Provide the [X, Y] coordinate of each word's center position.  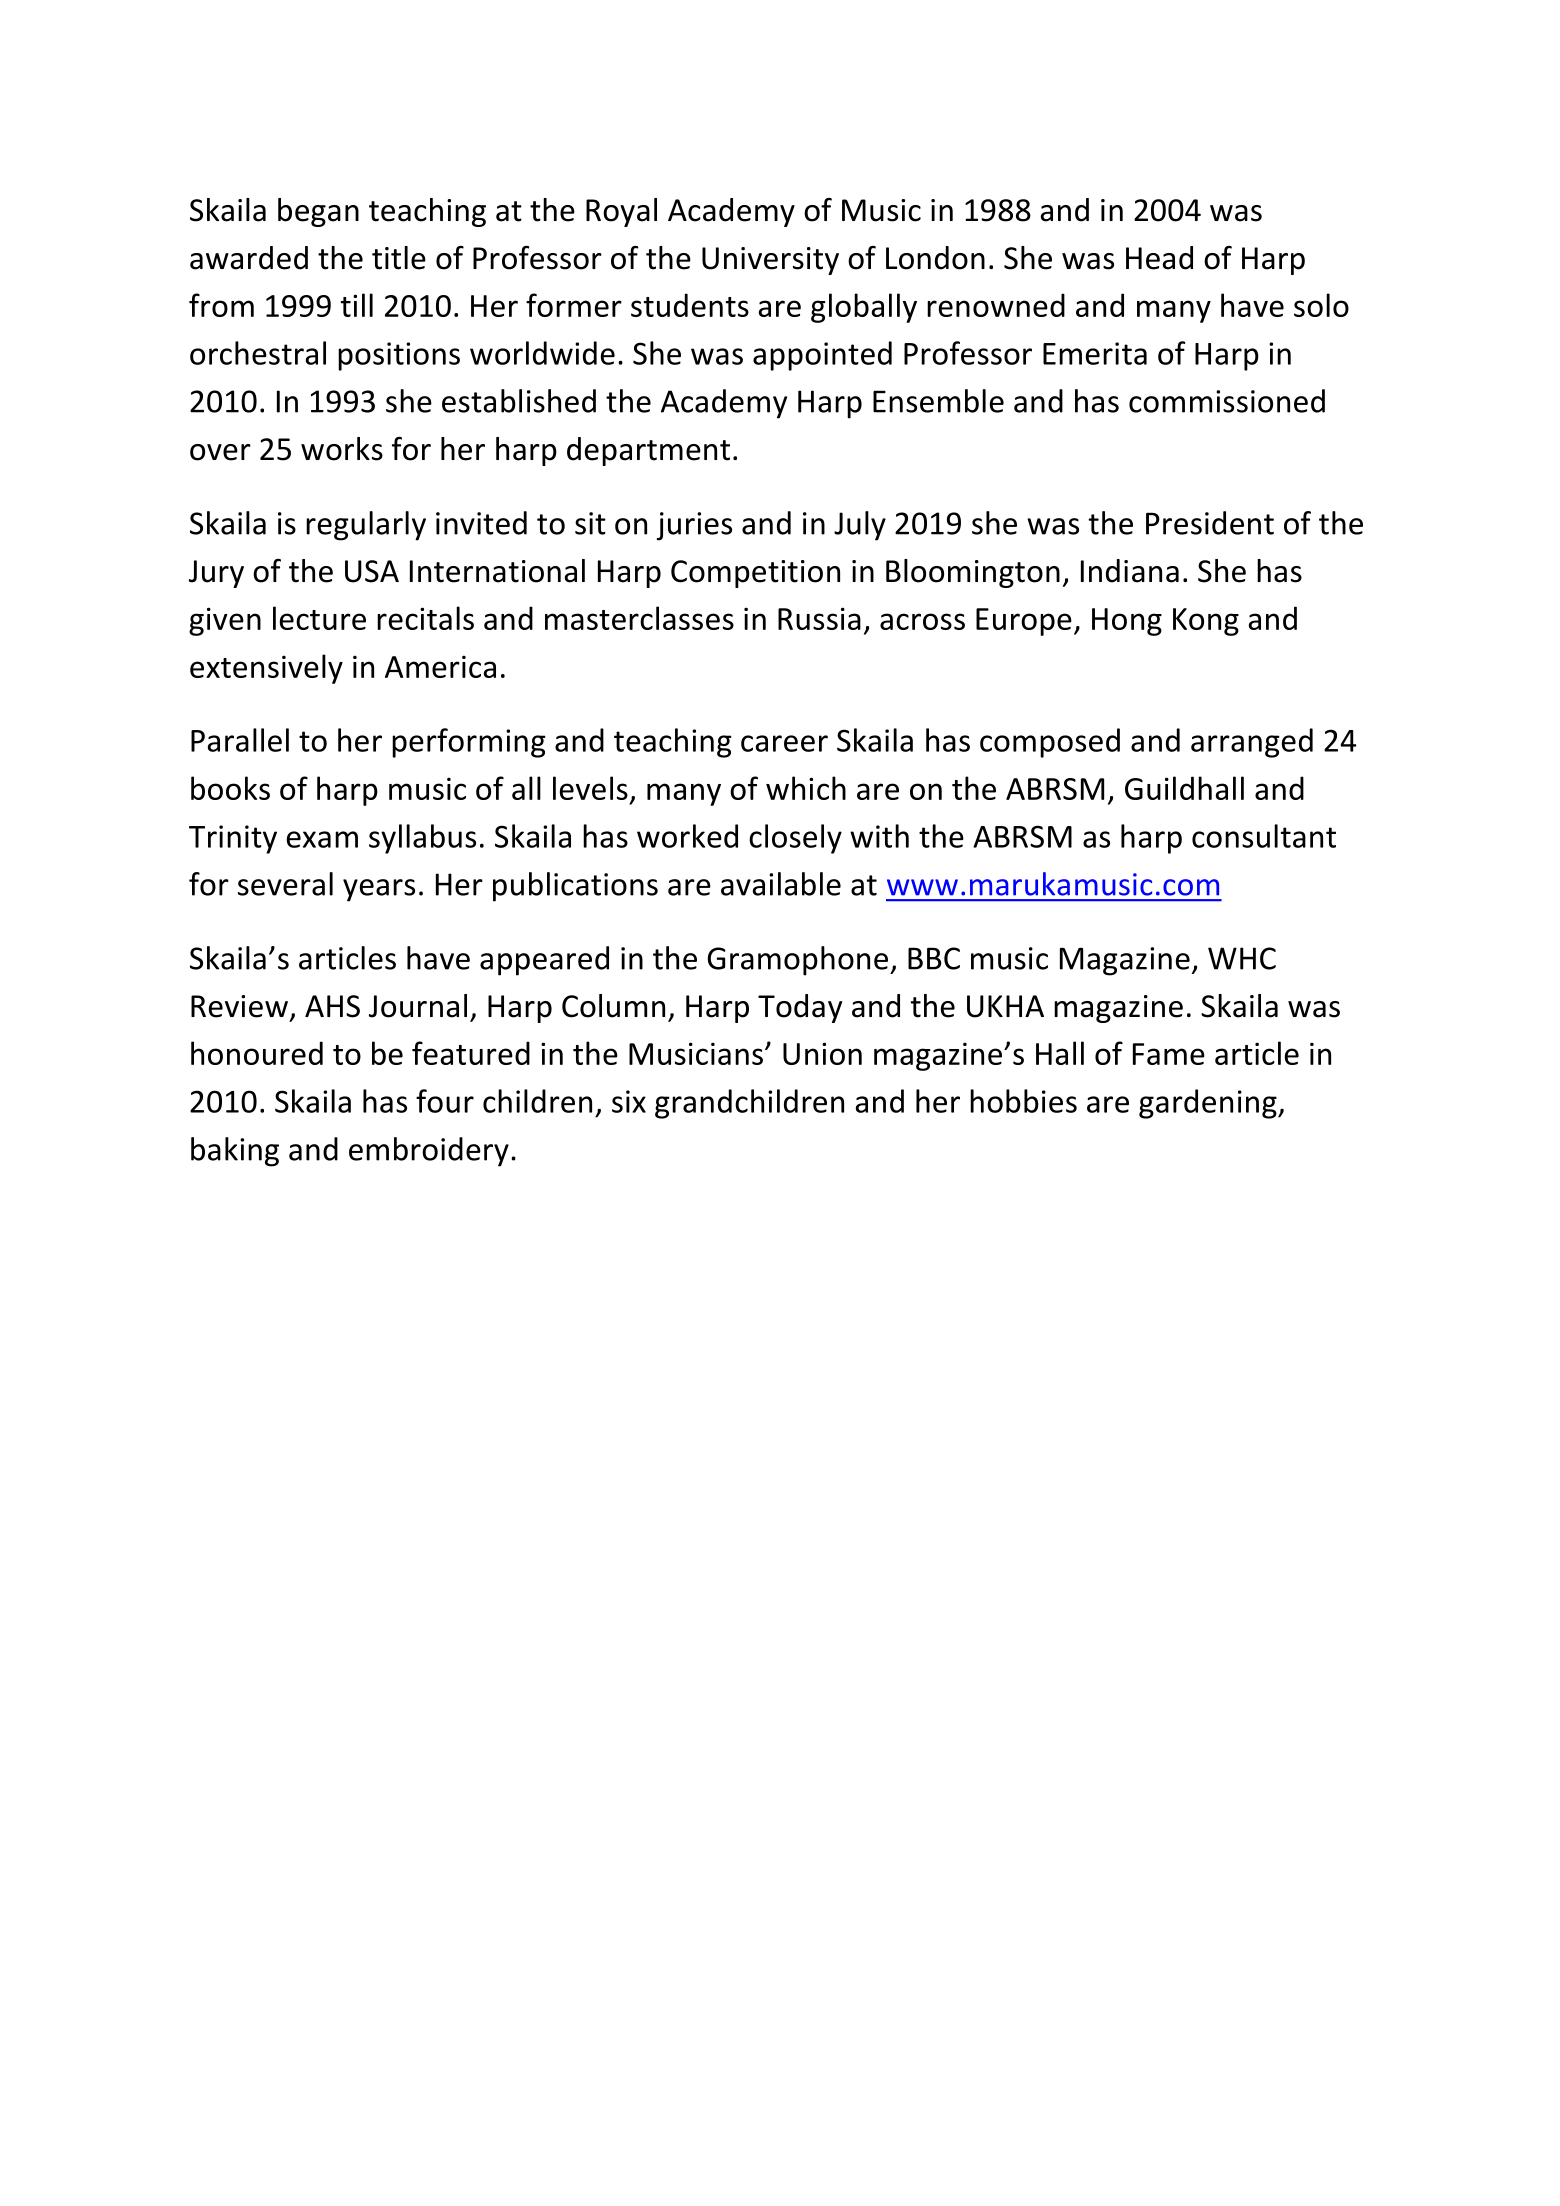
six [629, 1101]
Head [1159, 258]
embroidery [429, 1152]
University [770, 261]
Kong [1206, 622]
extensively [266, 669]
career [784, 743]
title [399, 258]
